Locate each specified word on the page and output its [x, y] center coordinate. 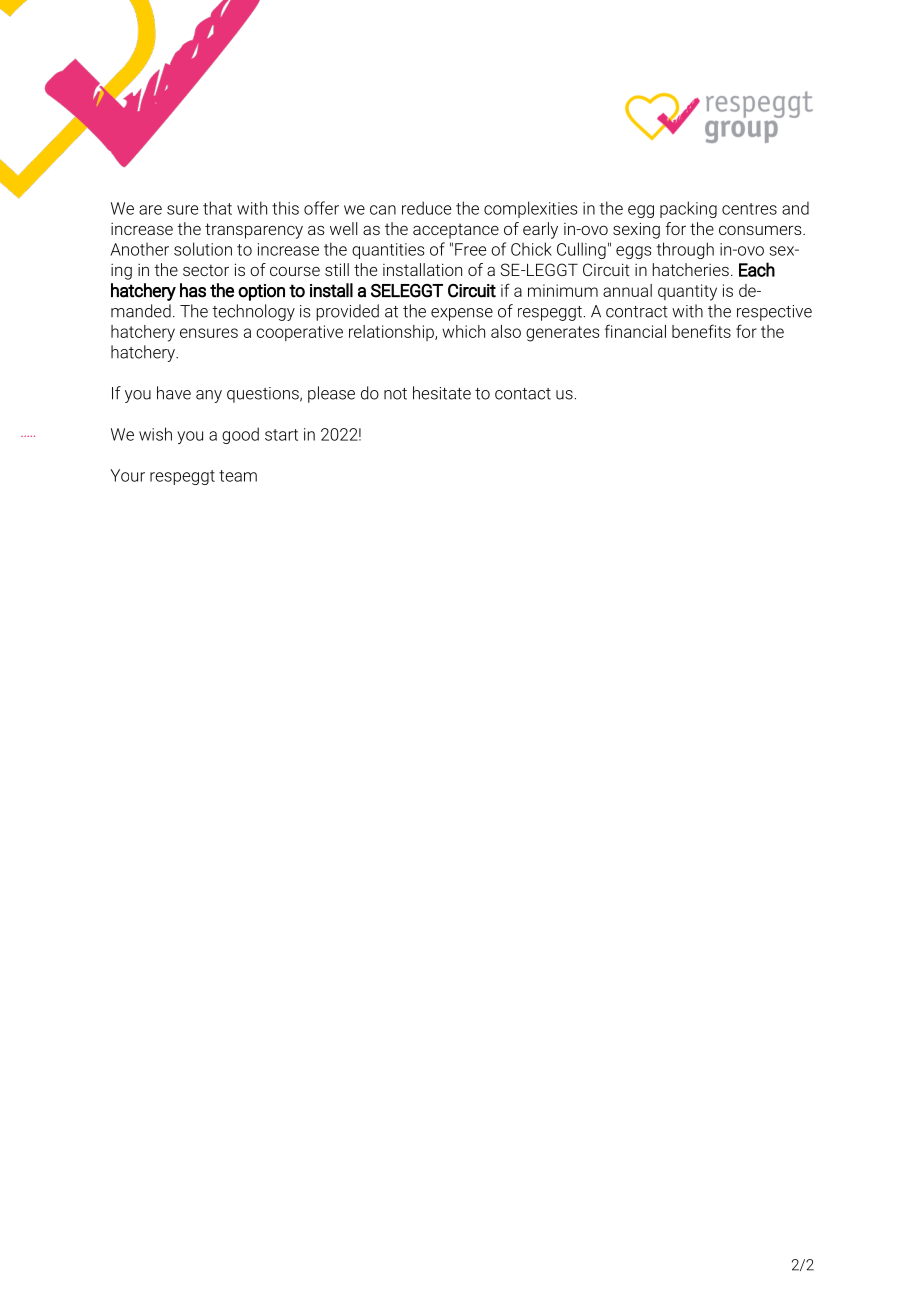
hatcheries [691, 269]
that [217, 208]
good [240, 435]
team [238, 476]
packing [688, 209]
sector [206, 270]
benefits [701, 331]
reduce [426, 208]
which [463, 331]
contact [523, 394]
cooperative [299, 333]
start [281, 435]
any [209, 396]
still [337, 269]
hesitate [442, 393]
